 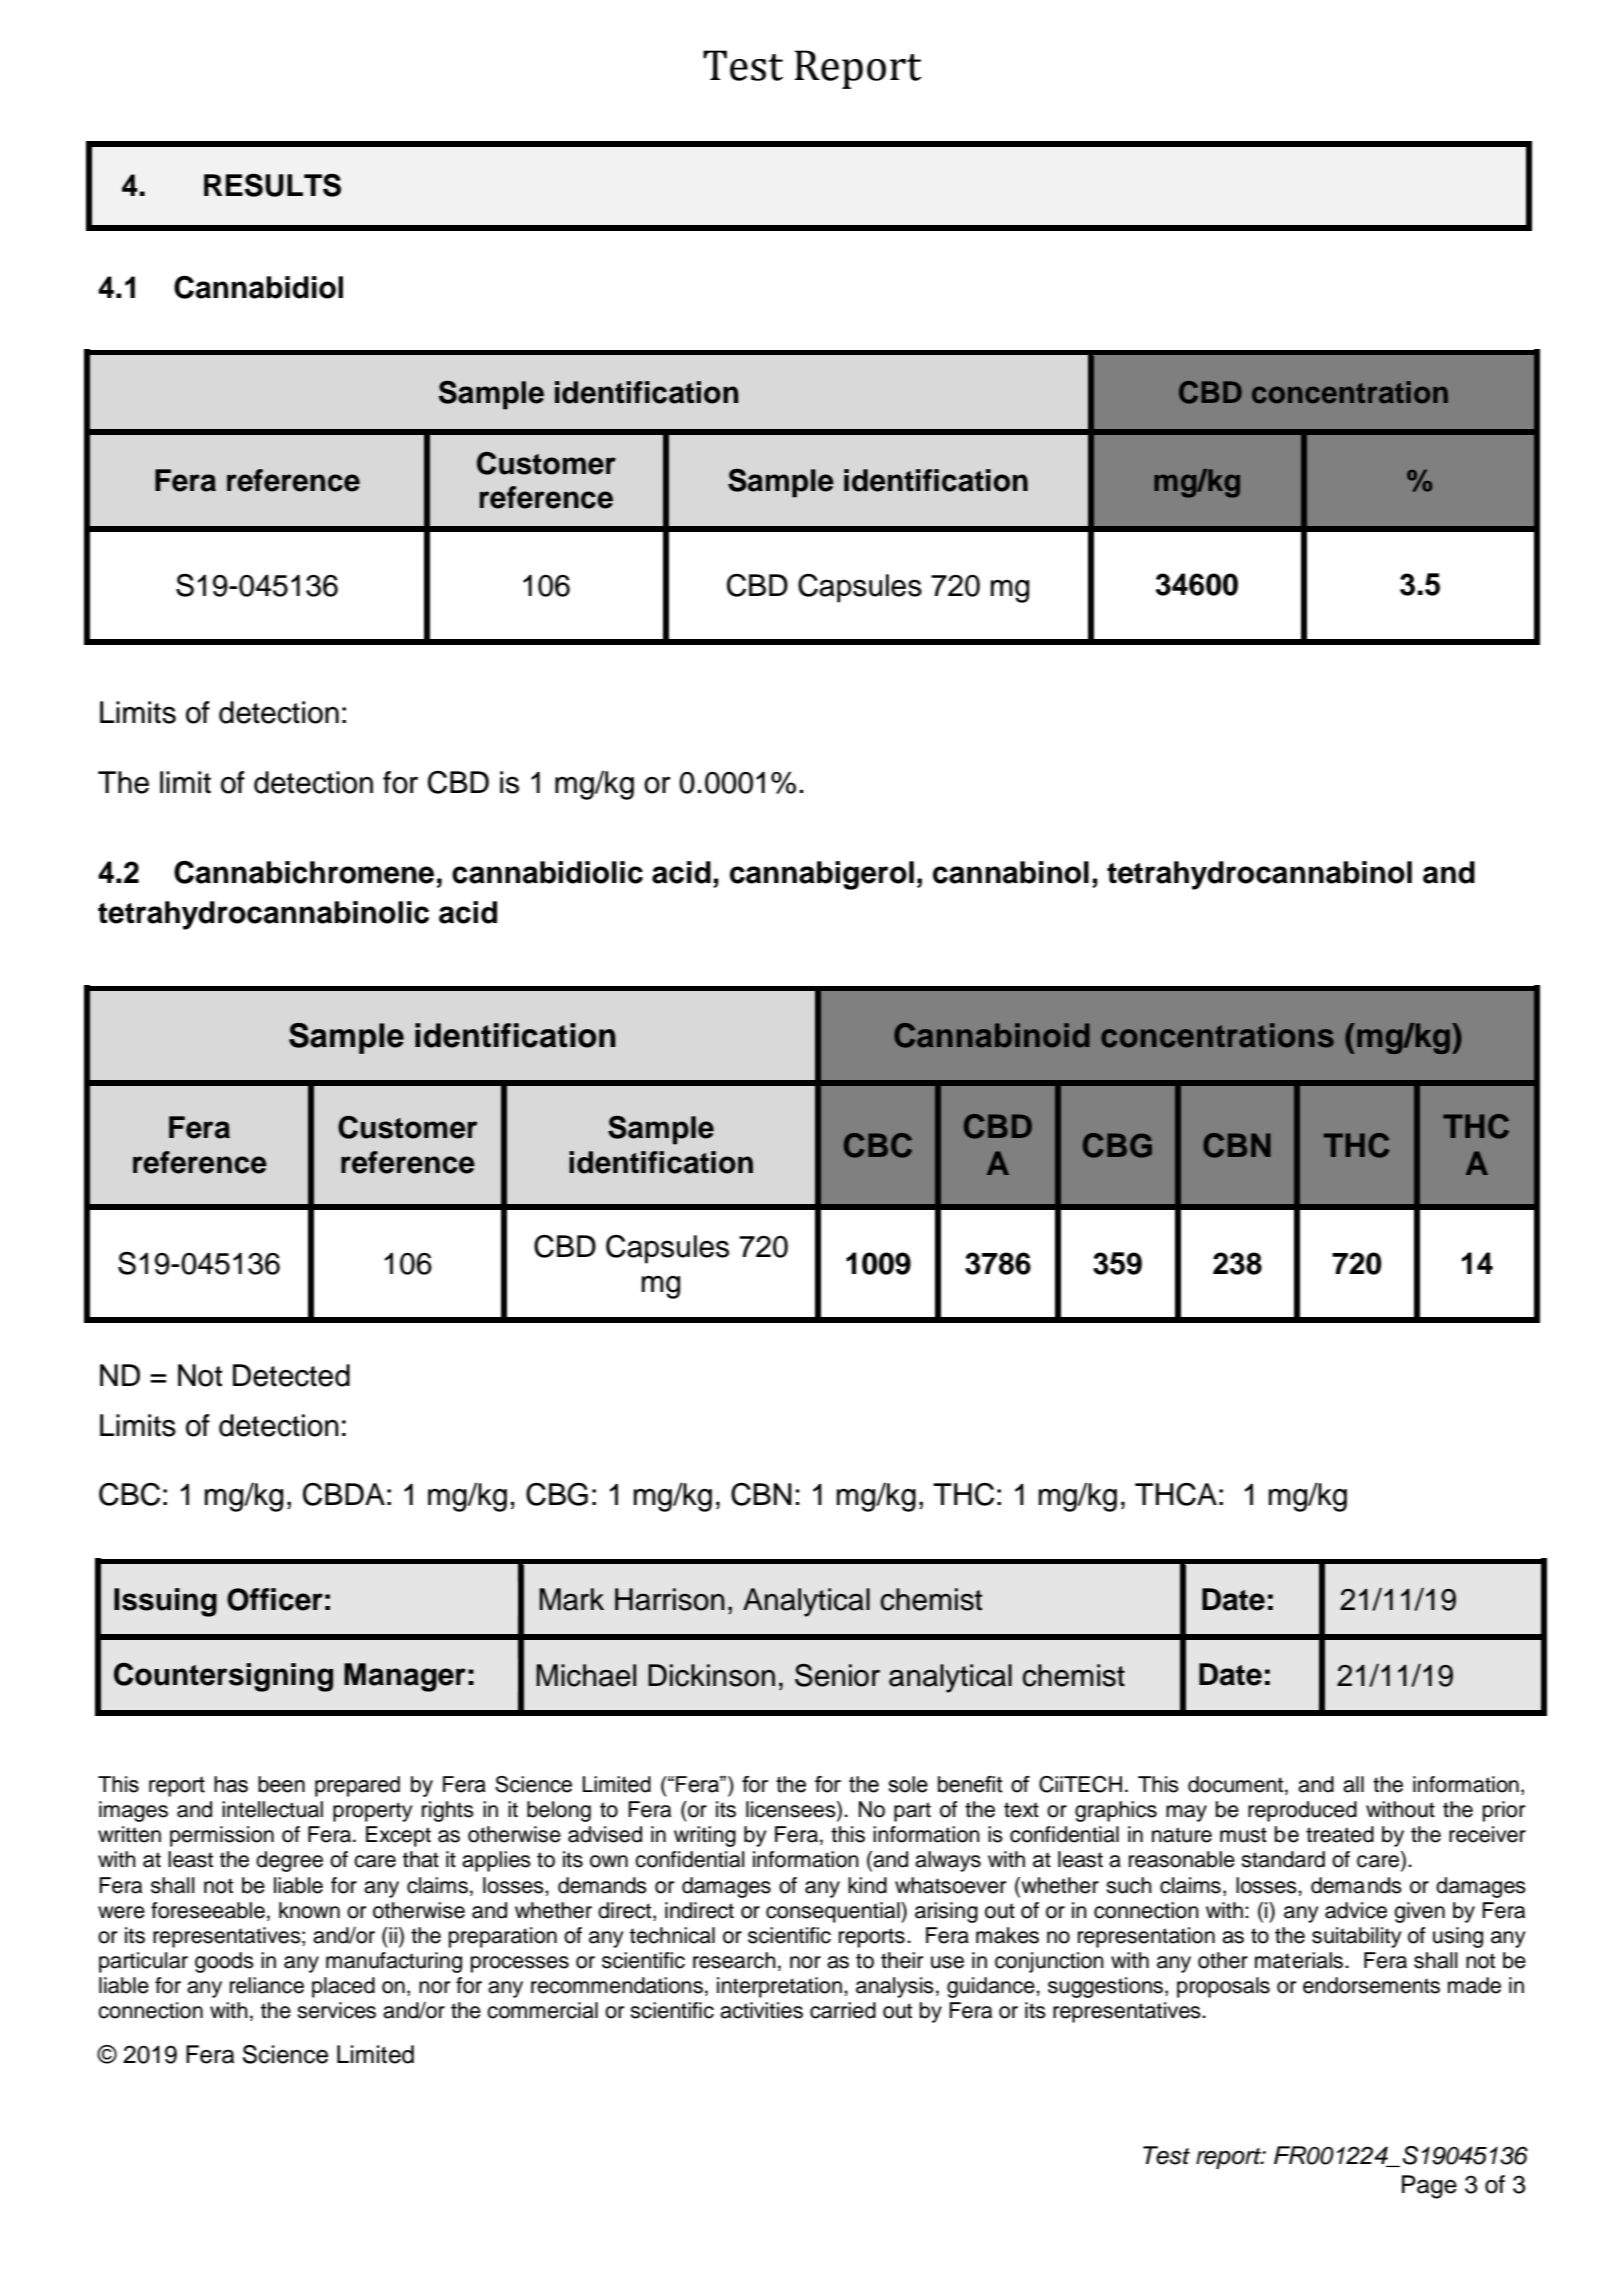 What do you see at coordinates (272, 185) in the screenshot?
I see `RESULTS` at bounding box center [272, 185].
